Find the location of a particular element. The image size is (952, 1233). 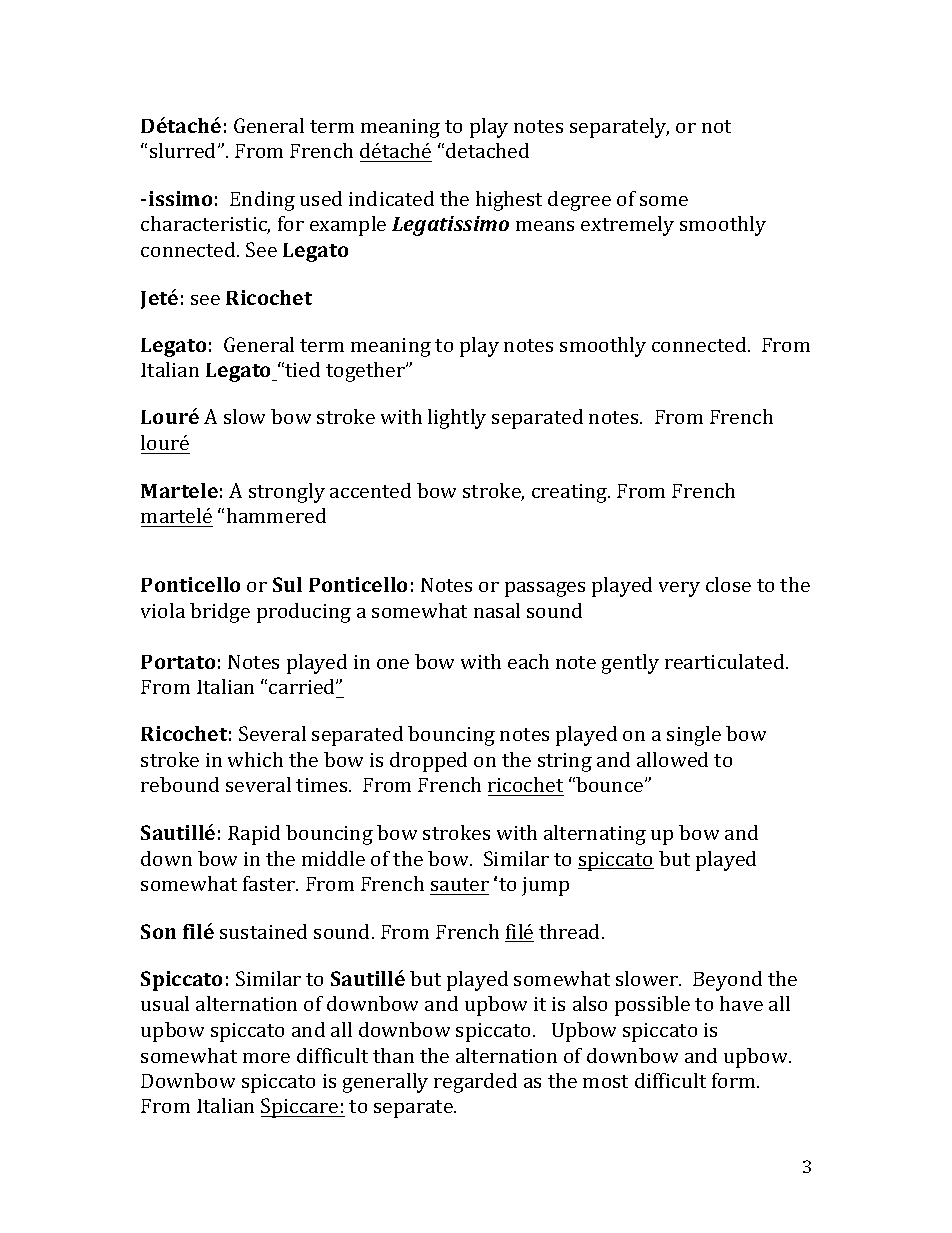

very is located at coordinates (679, 589).
